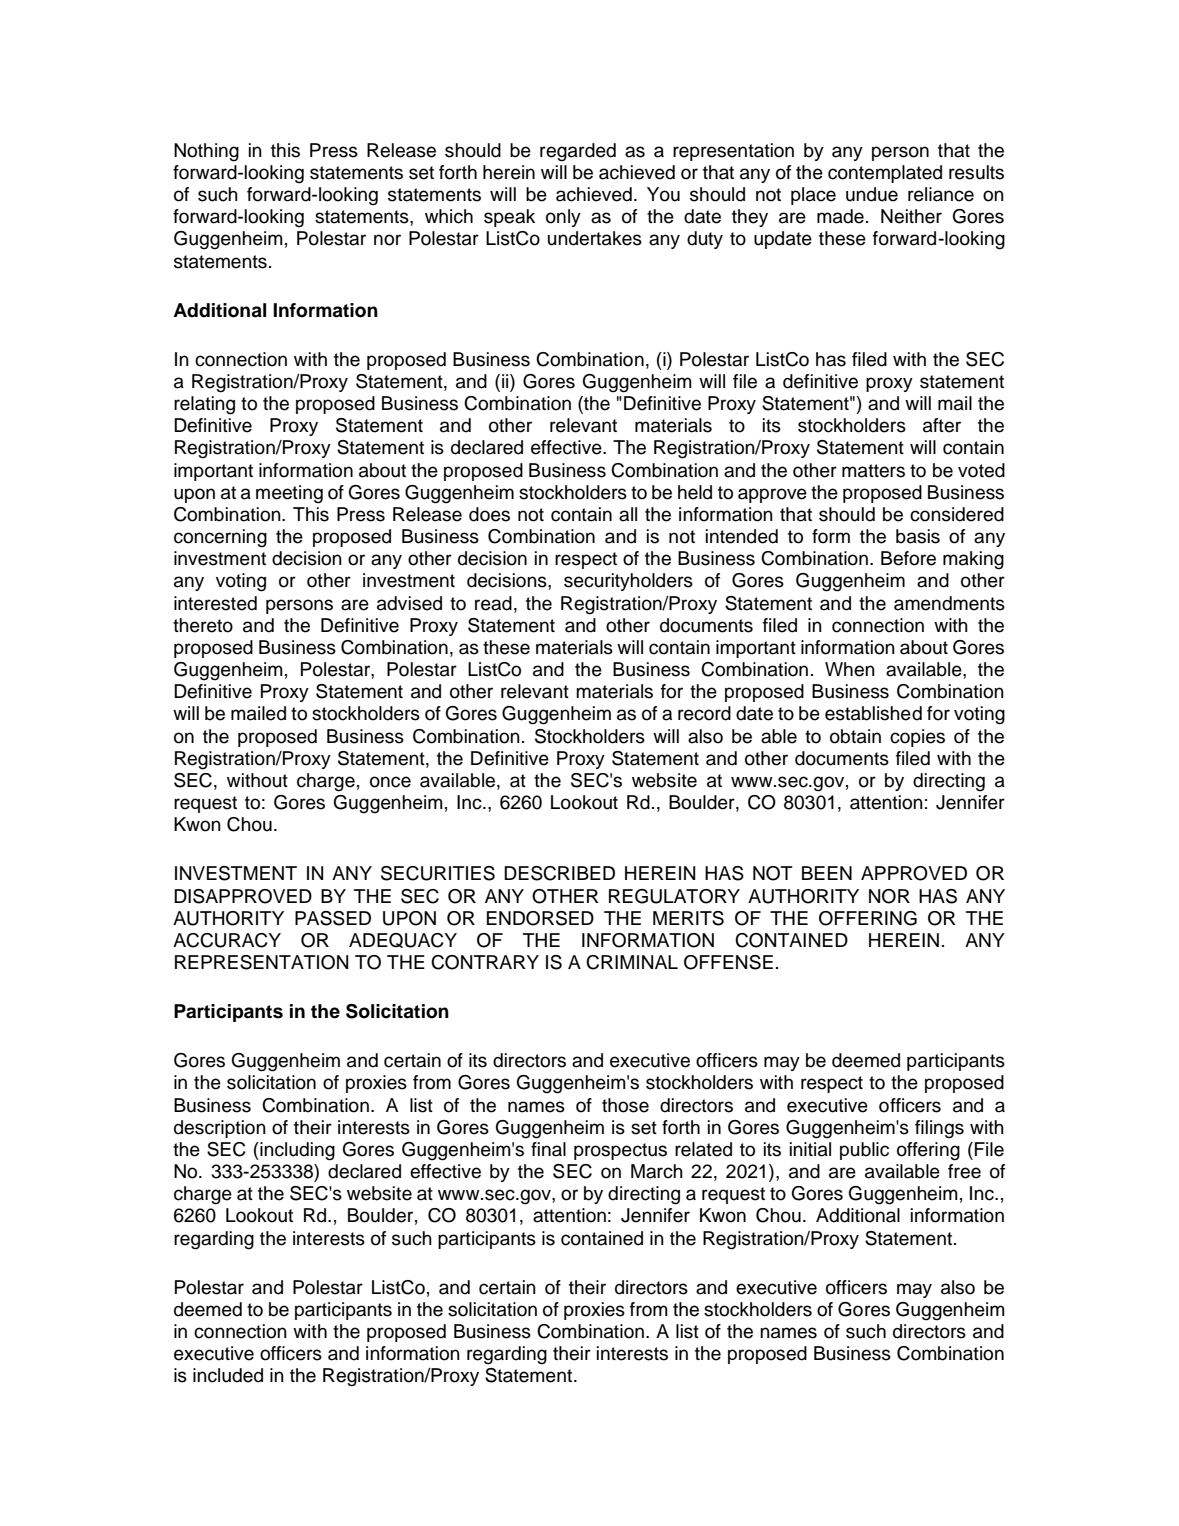 This screenshot has height=1526, width=1179. I want to click on When, so click(850, 669).
